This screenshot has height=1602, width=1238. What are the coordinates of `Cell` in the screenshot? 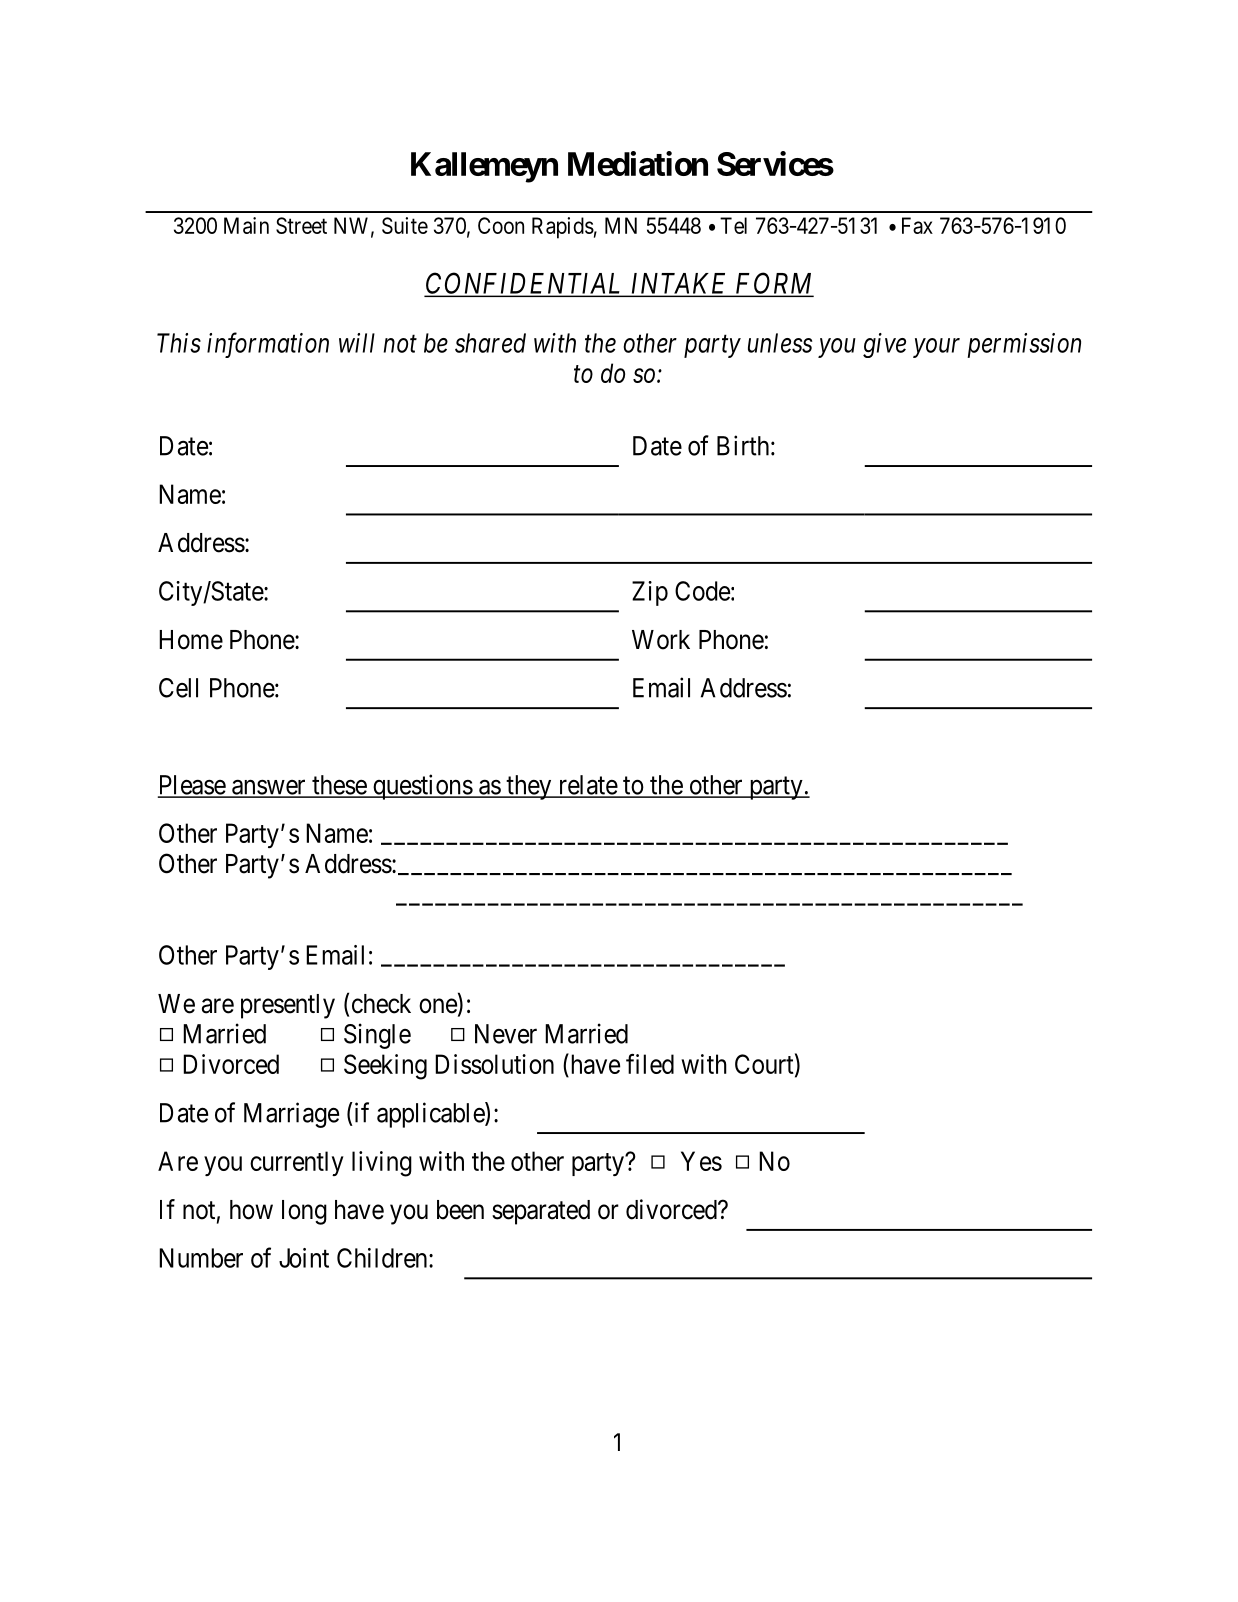 It's located at (178, 688).
